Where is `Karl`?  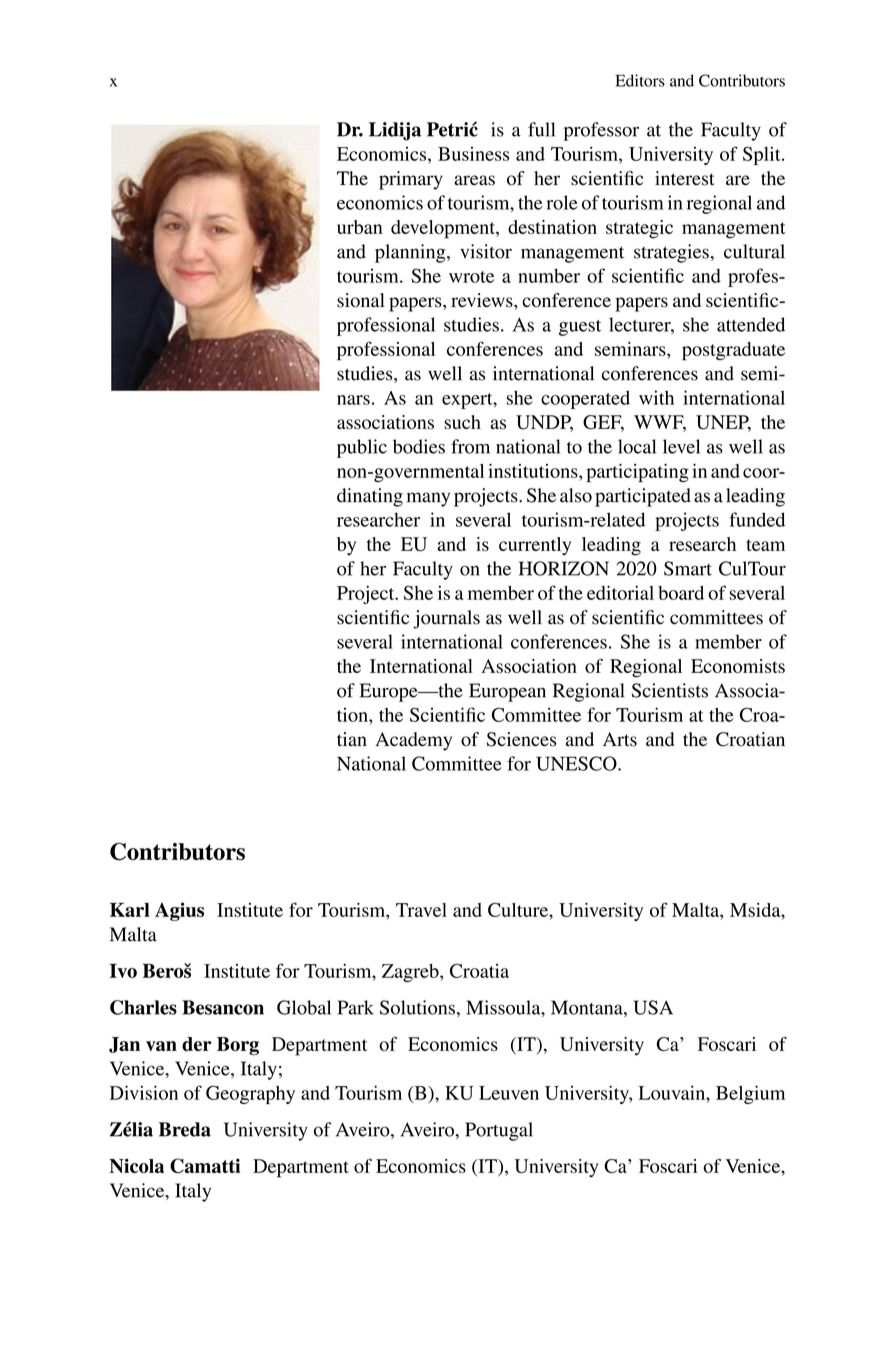
Karl is located at coordinates (130, 909).
